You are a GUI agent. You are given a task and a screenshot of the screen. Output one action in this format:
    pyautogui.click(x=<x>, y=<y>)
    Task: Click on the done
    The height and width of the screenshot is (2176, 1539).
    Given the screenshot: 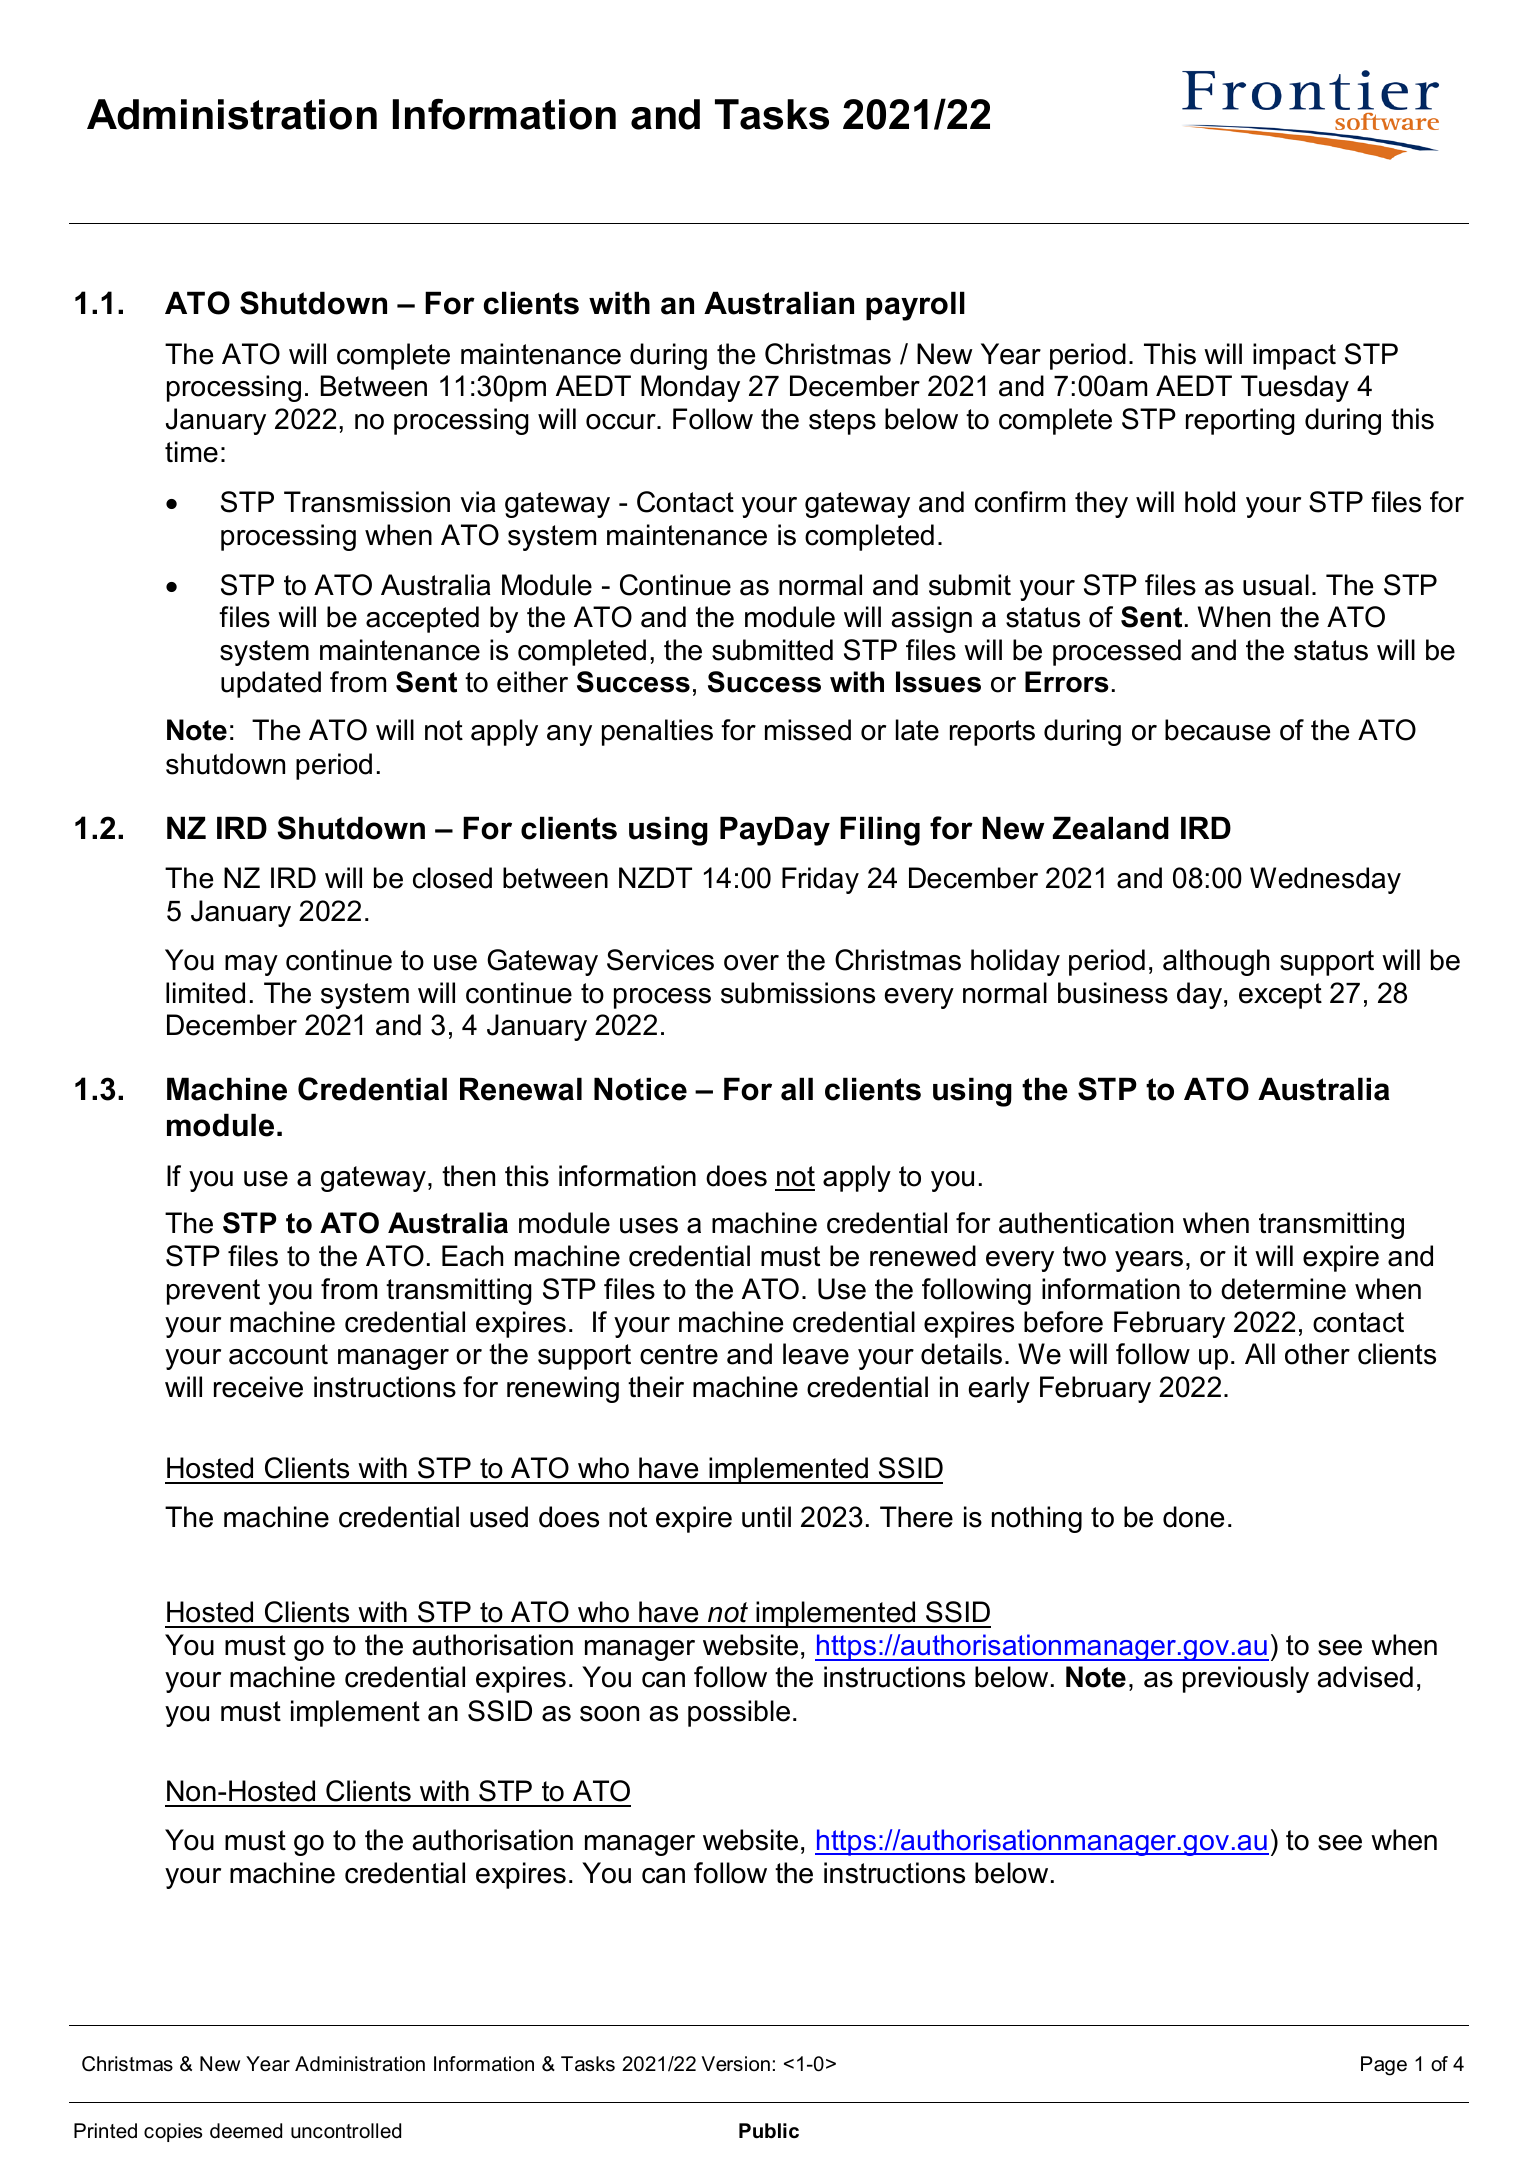 What is the action you would take?
    pyautogui.click(x=1193, y=1517)
